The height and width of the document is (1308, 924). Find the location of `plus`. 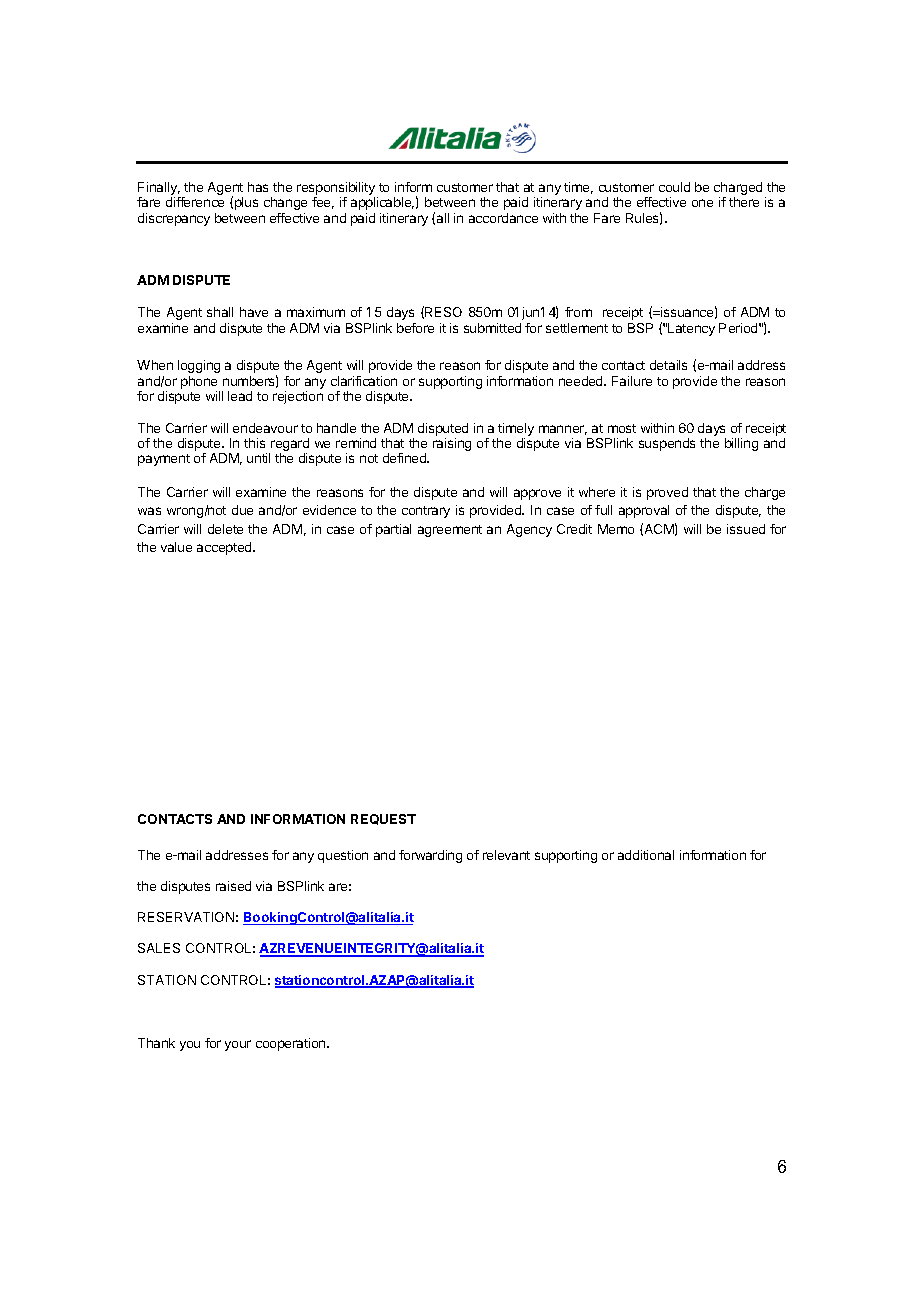

plus is located at coordinates (246, 203).
